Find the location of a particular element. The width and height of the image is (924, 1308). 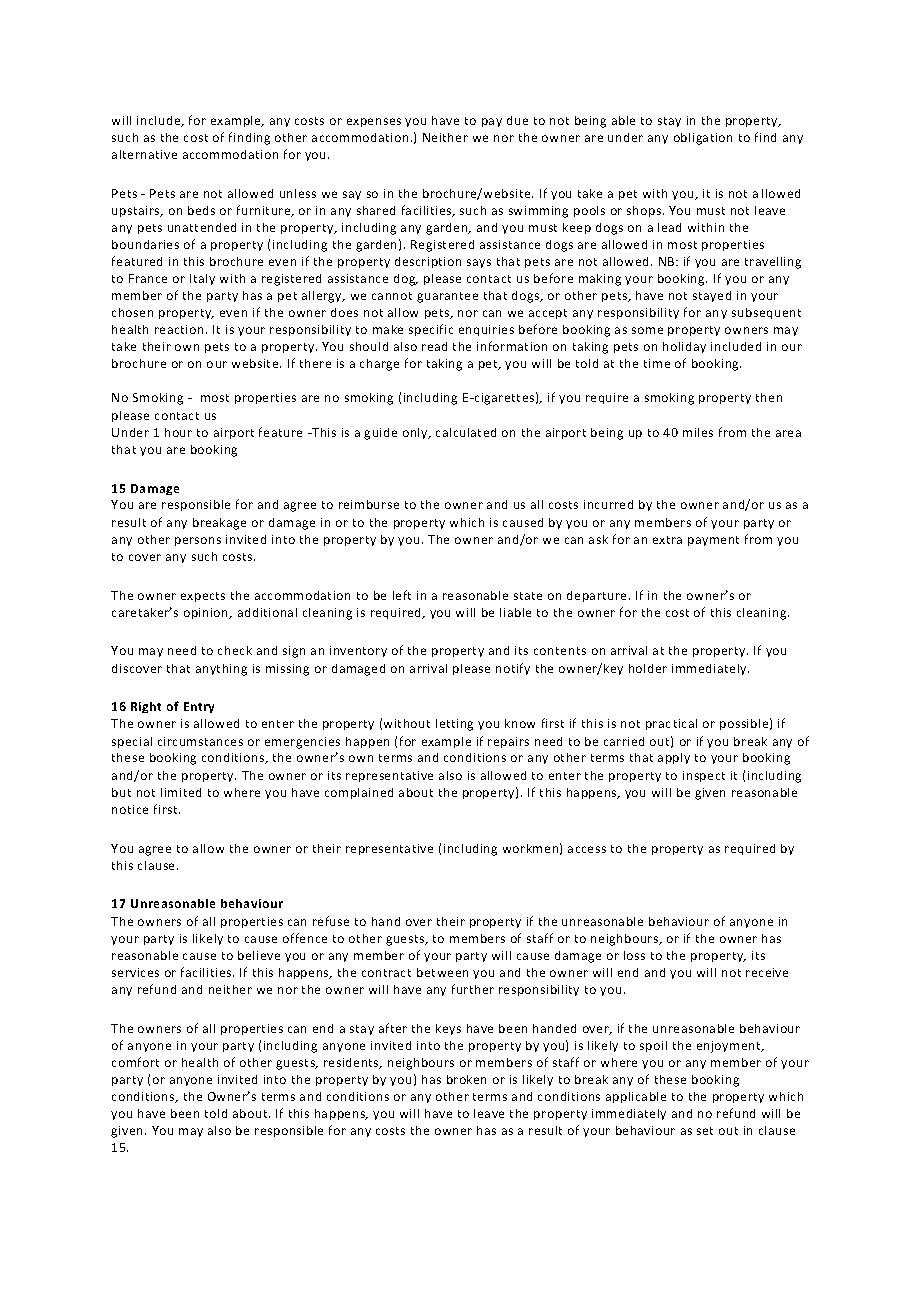

opinion is located at coordinates (207, 613).
